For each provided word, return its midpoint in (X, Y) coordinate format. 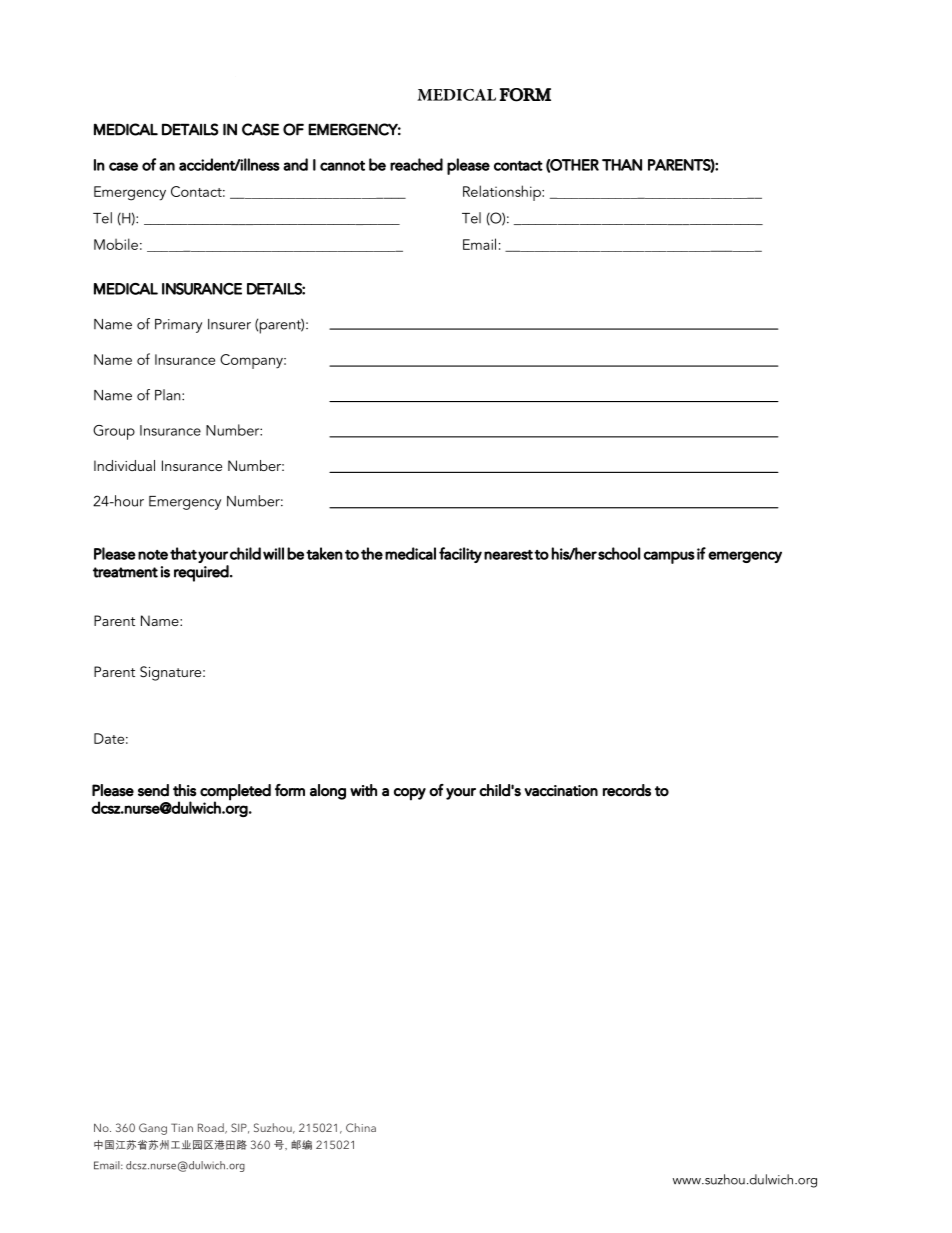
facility (460, 555)
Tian (182, 1127)
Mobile (116, 244)
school (619, 553)
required (201, 573)
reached (416, 164)
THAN (622, 165)
